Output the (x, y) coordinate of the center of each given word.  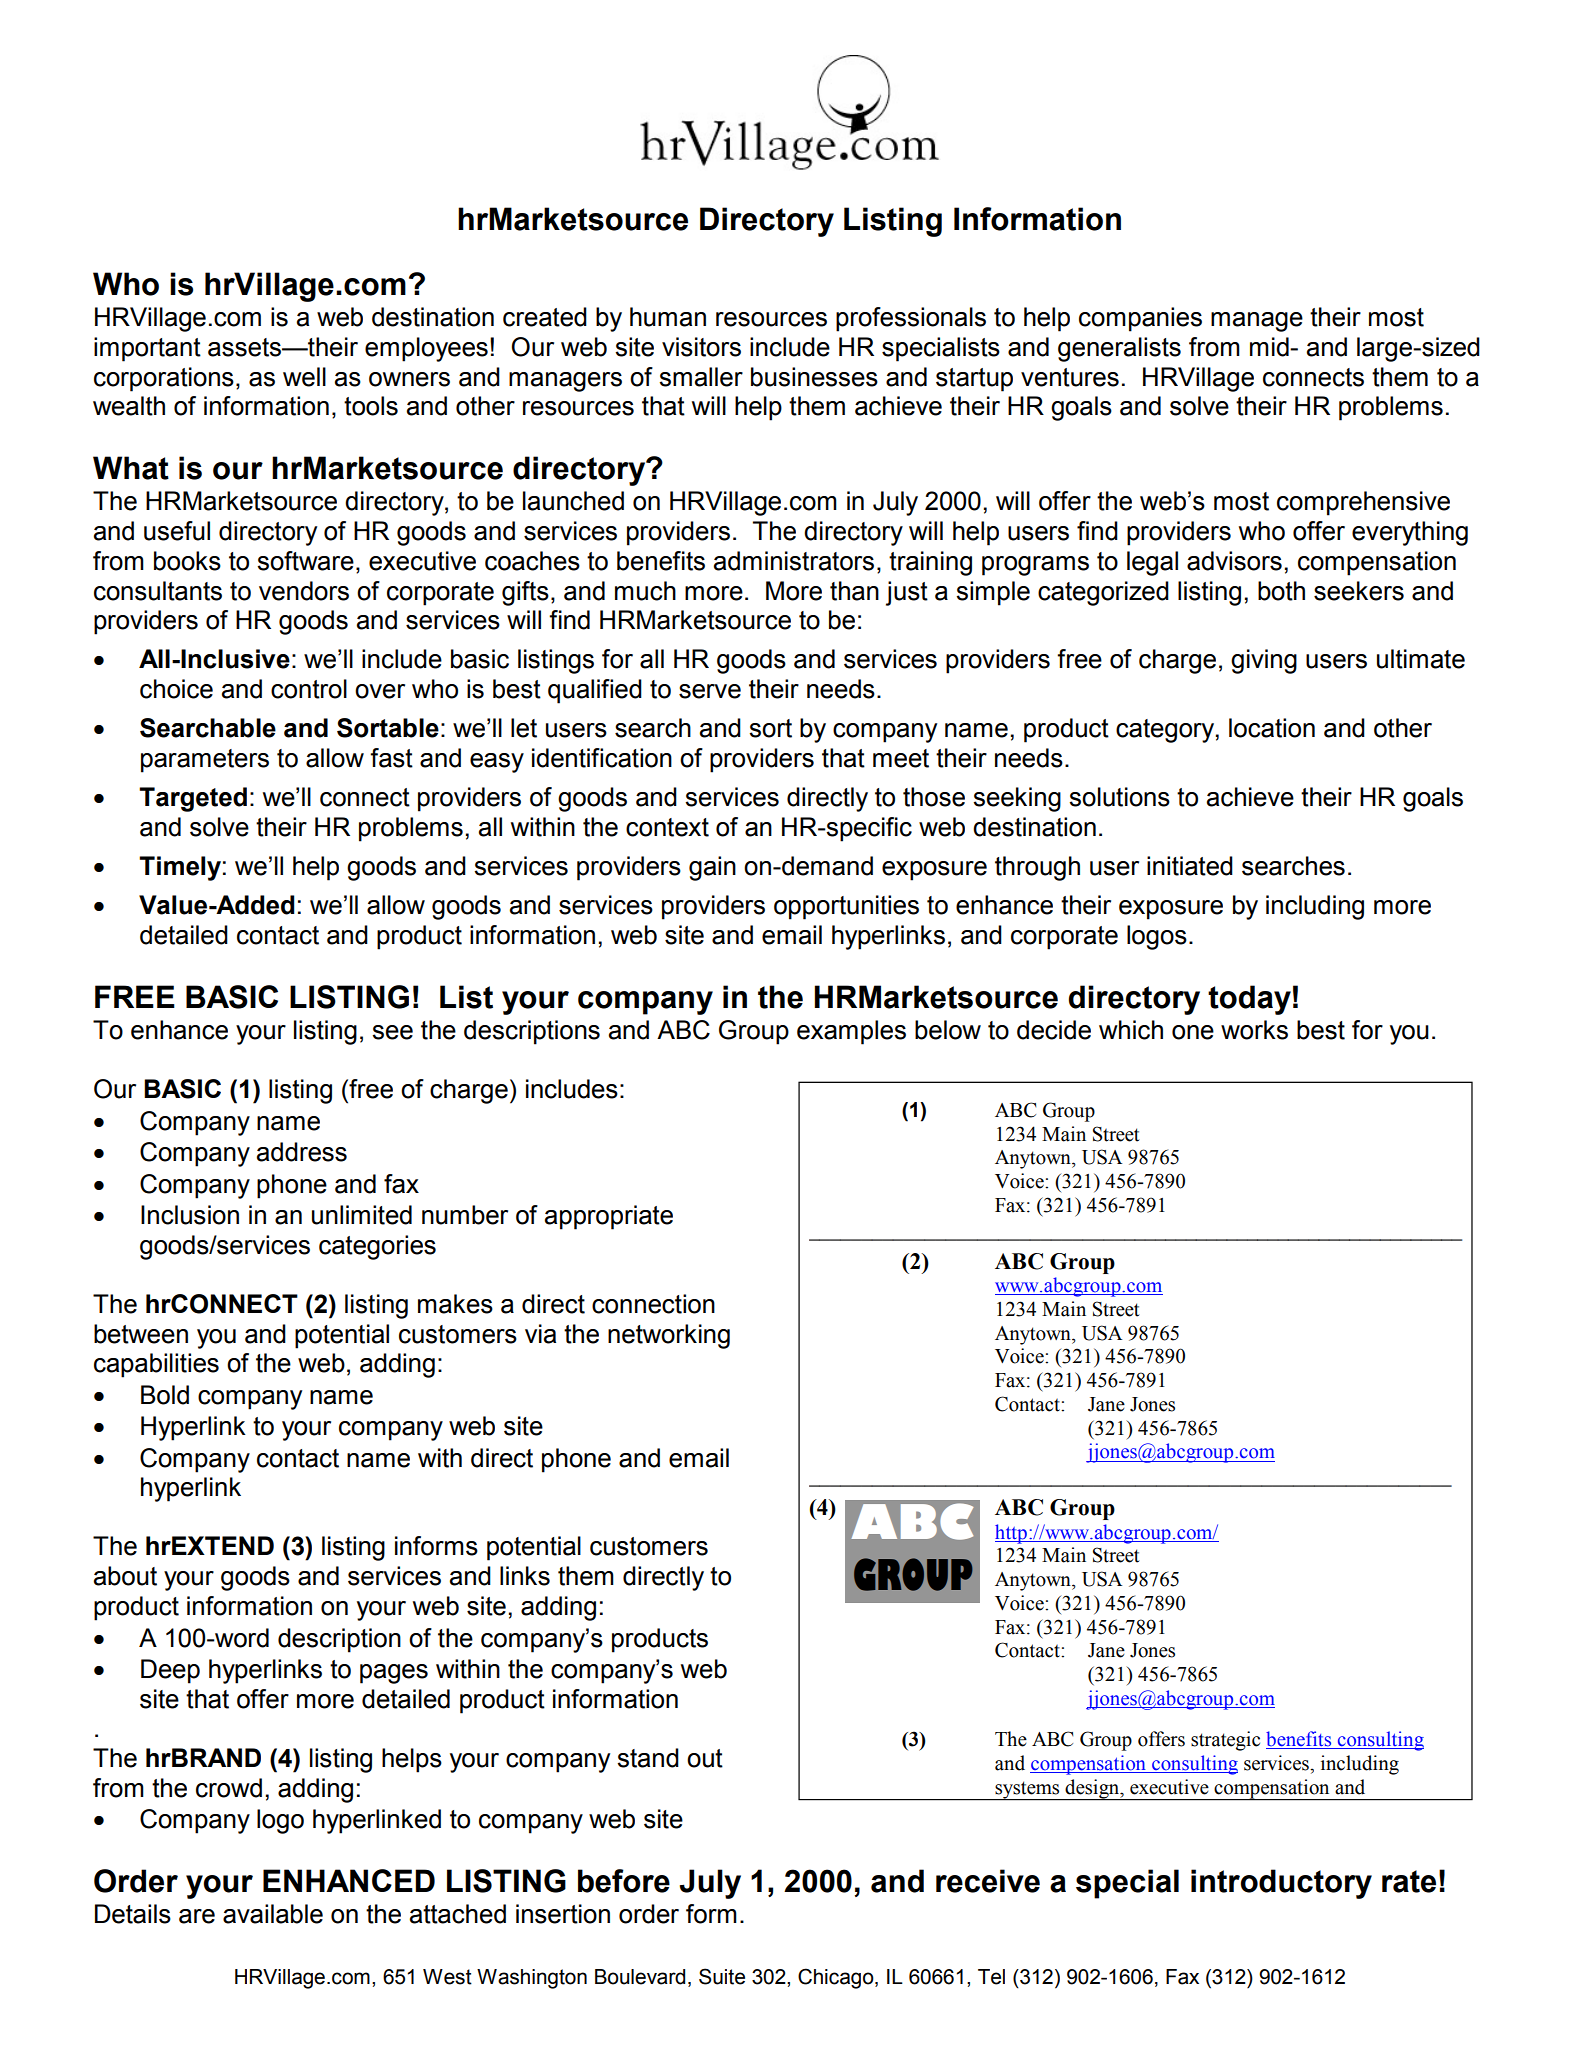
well (304, 377)
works (1254, 1030)
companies (1140, 319)
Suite (722, 1976)
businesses (814, 377)
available (273, 1914)
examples (851, 1032)
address (302, 1152)
